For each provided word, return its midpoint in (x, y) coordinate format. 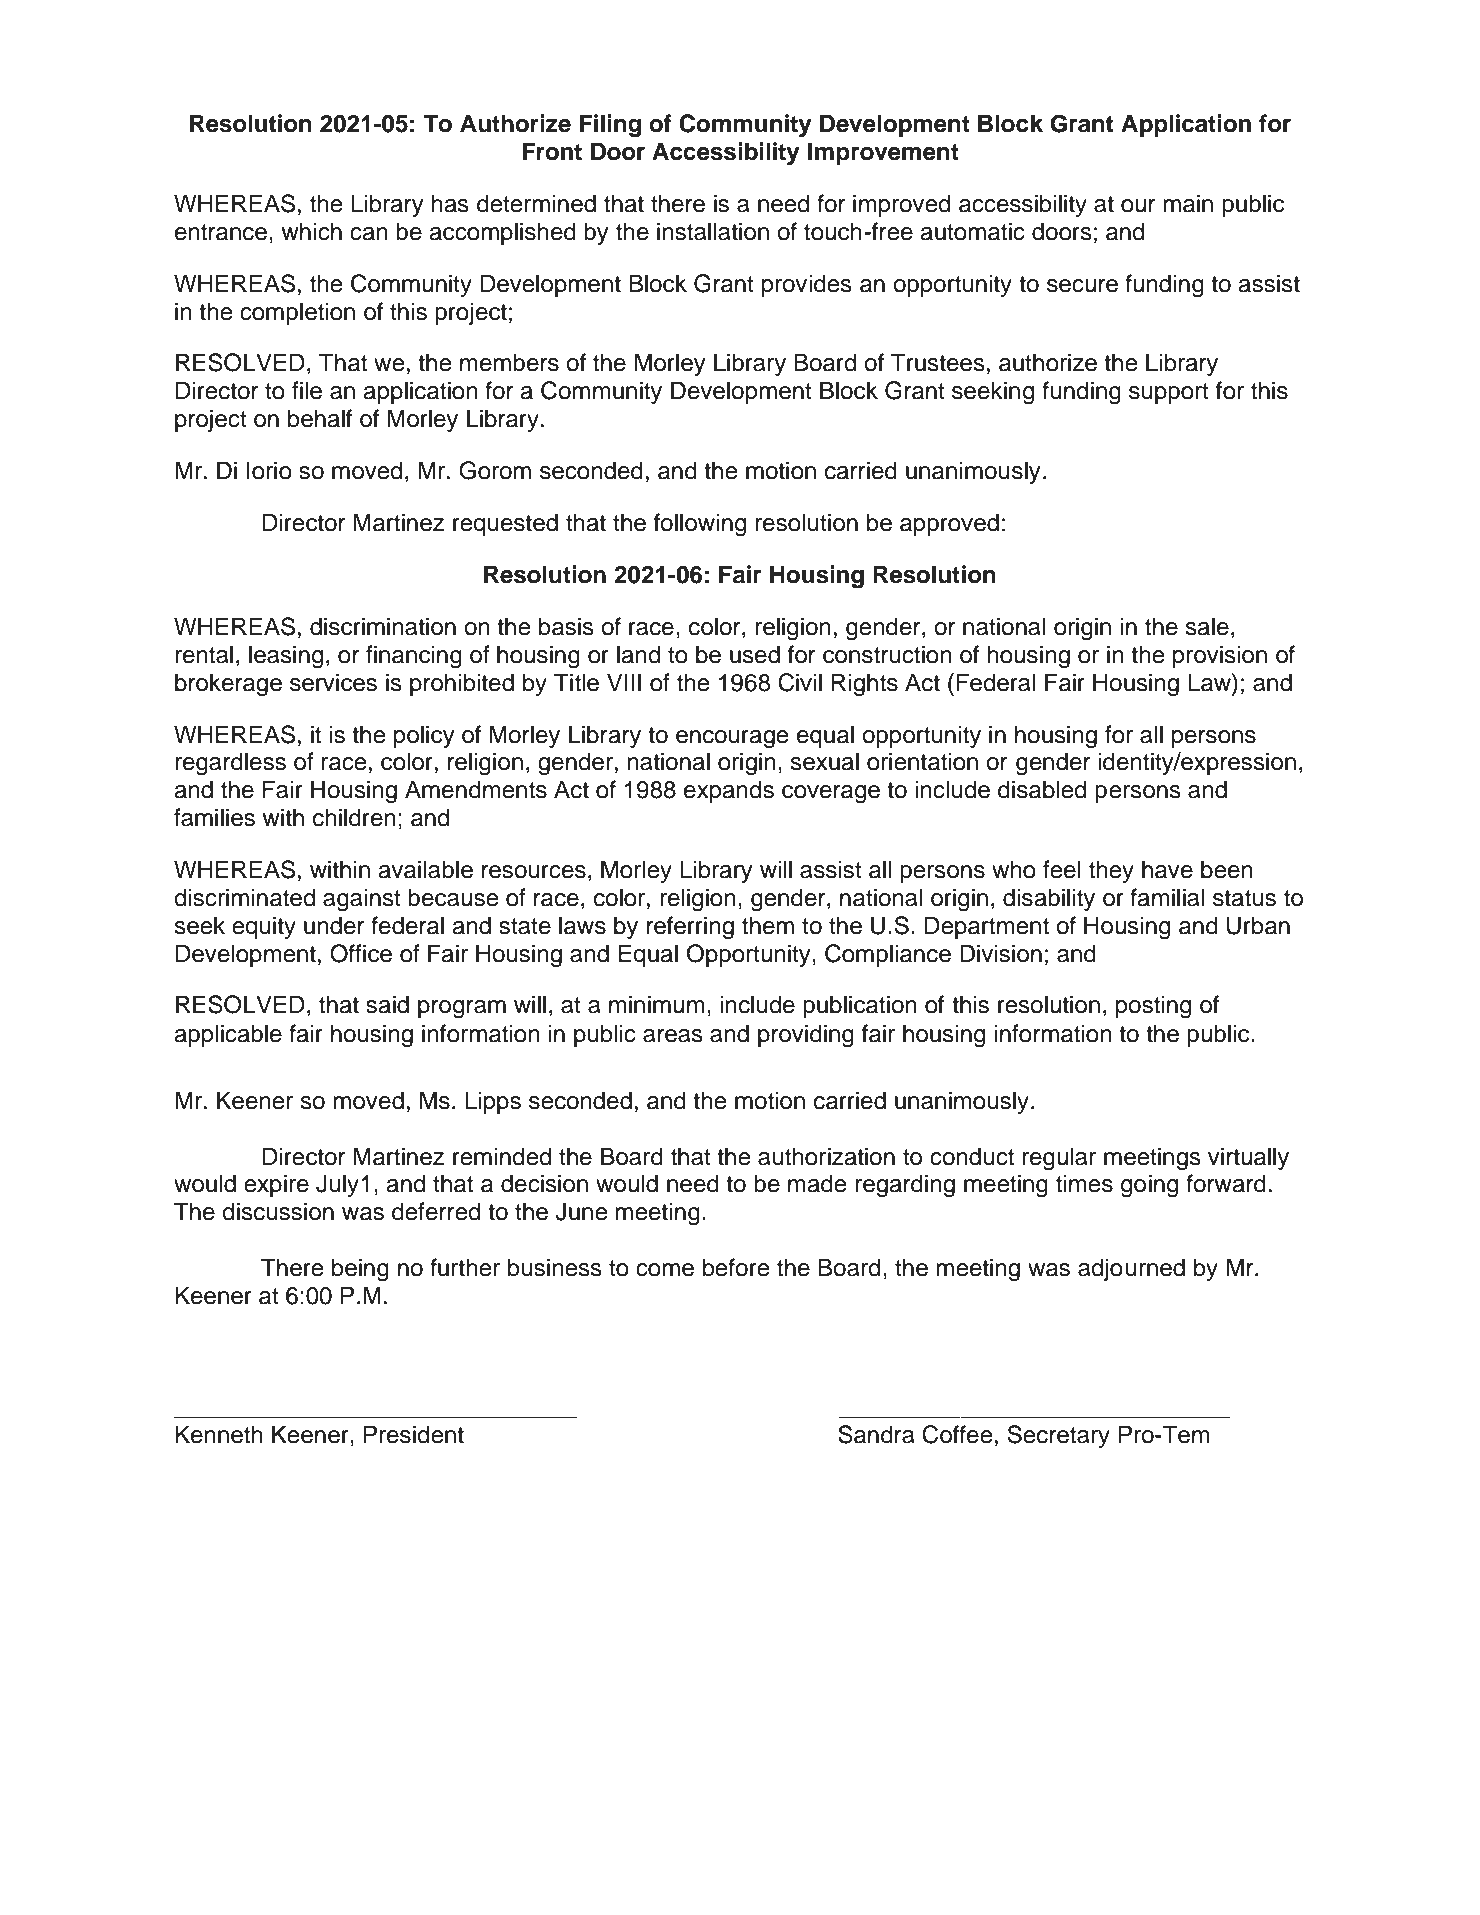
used (755, 654)
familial (1167, 897)
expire (276, 1185)
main (1188, 203)
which (311, 231)
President (414, 1434)
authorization (826, 1156)
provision (1220, 656)
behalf (320, 418)
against (362, 900)
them (768, 925)
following (700, 525)
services (333, 682)
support (1169, 393)
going (1149, 1186)
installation (713, 231)
